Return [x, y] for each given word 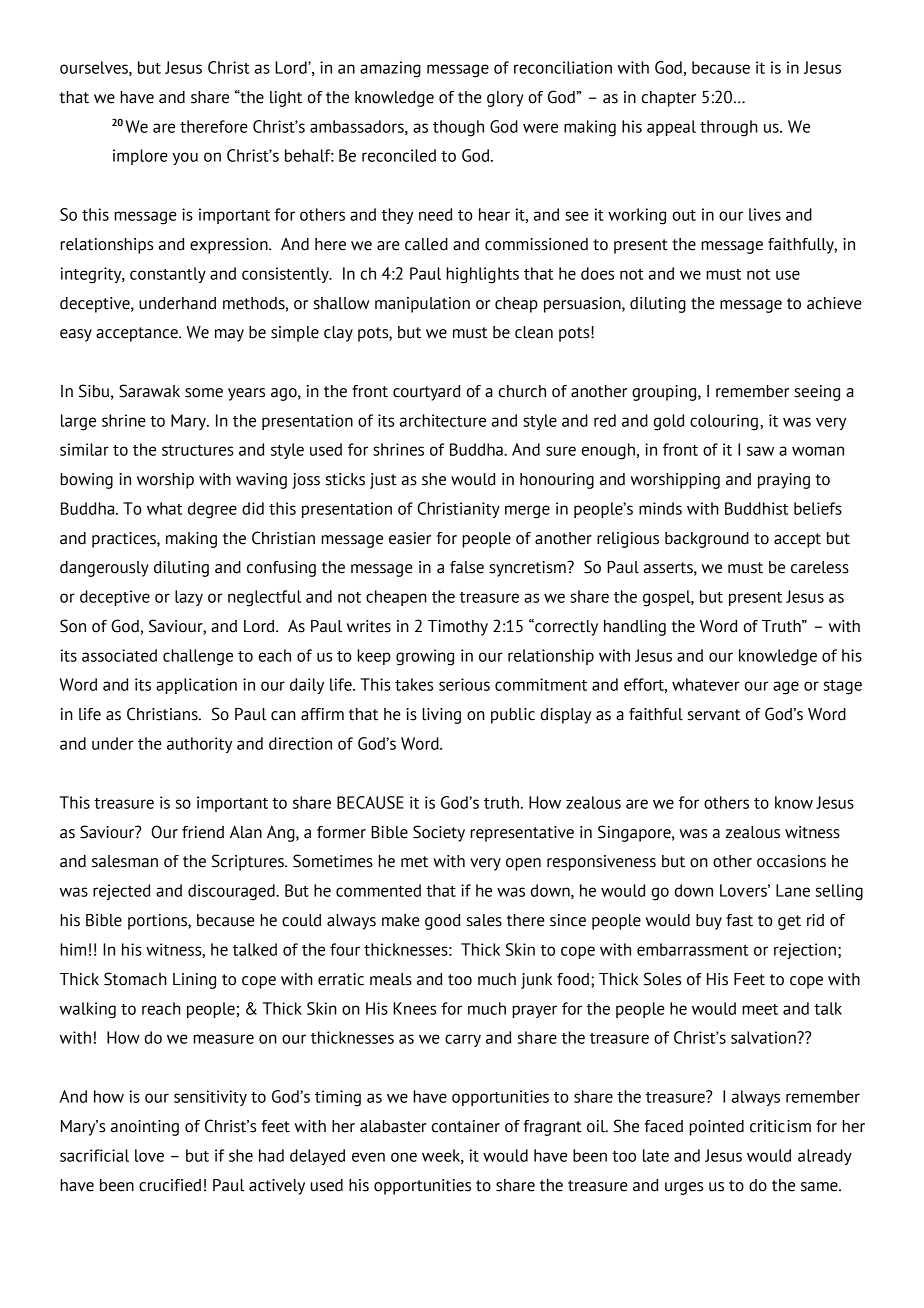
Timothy [458, 628]
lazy [189, 598]
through [729, 128]
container [466, 1126]
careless [820, 567]
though [458, 128]
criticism [780, 1126]
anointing [145, 1128]
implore [140, 157]
